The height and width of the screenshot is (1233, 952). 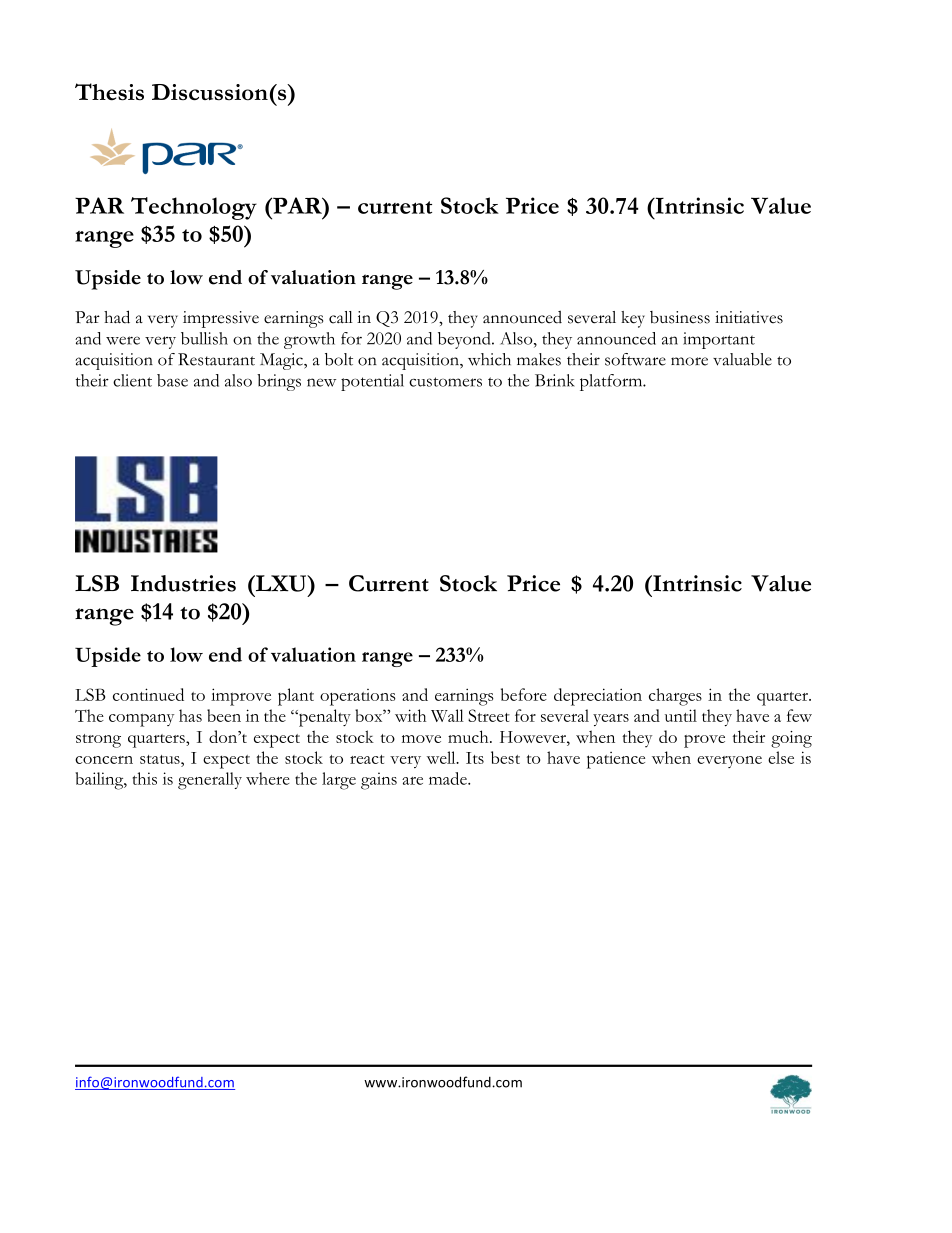 I want to click on status, so click(x=161, y=759).
